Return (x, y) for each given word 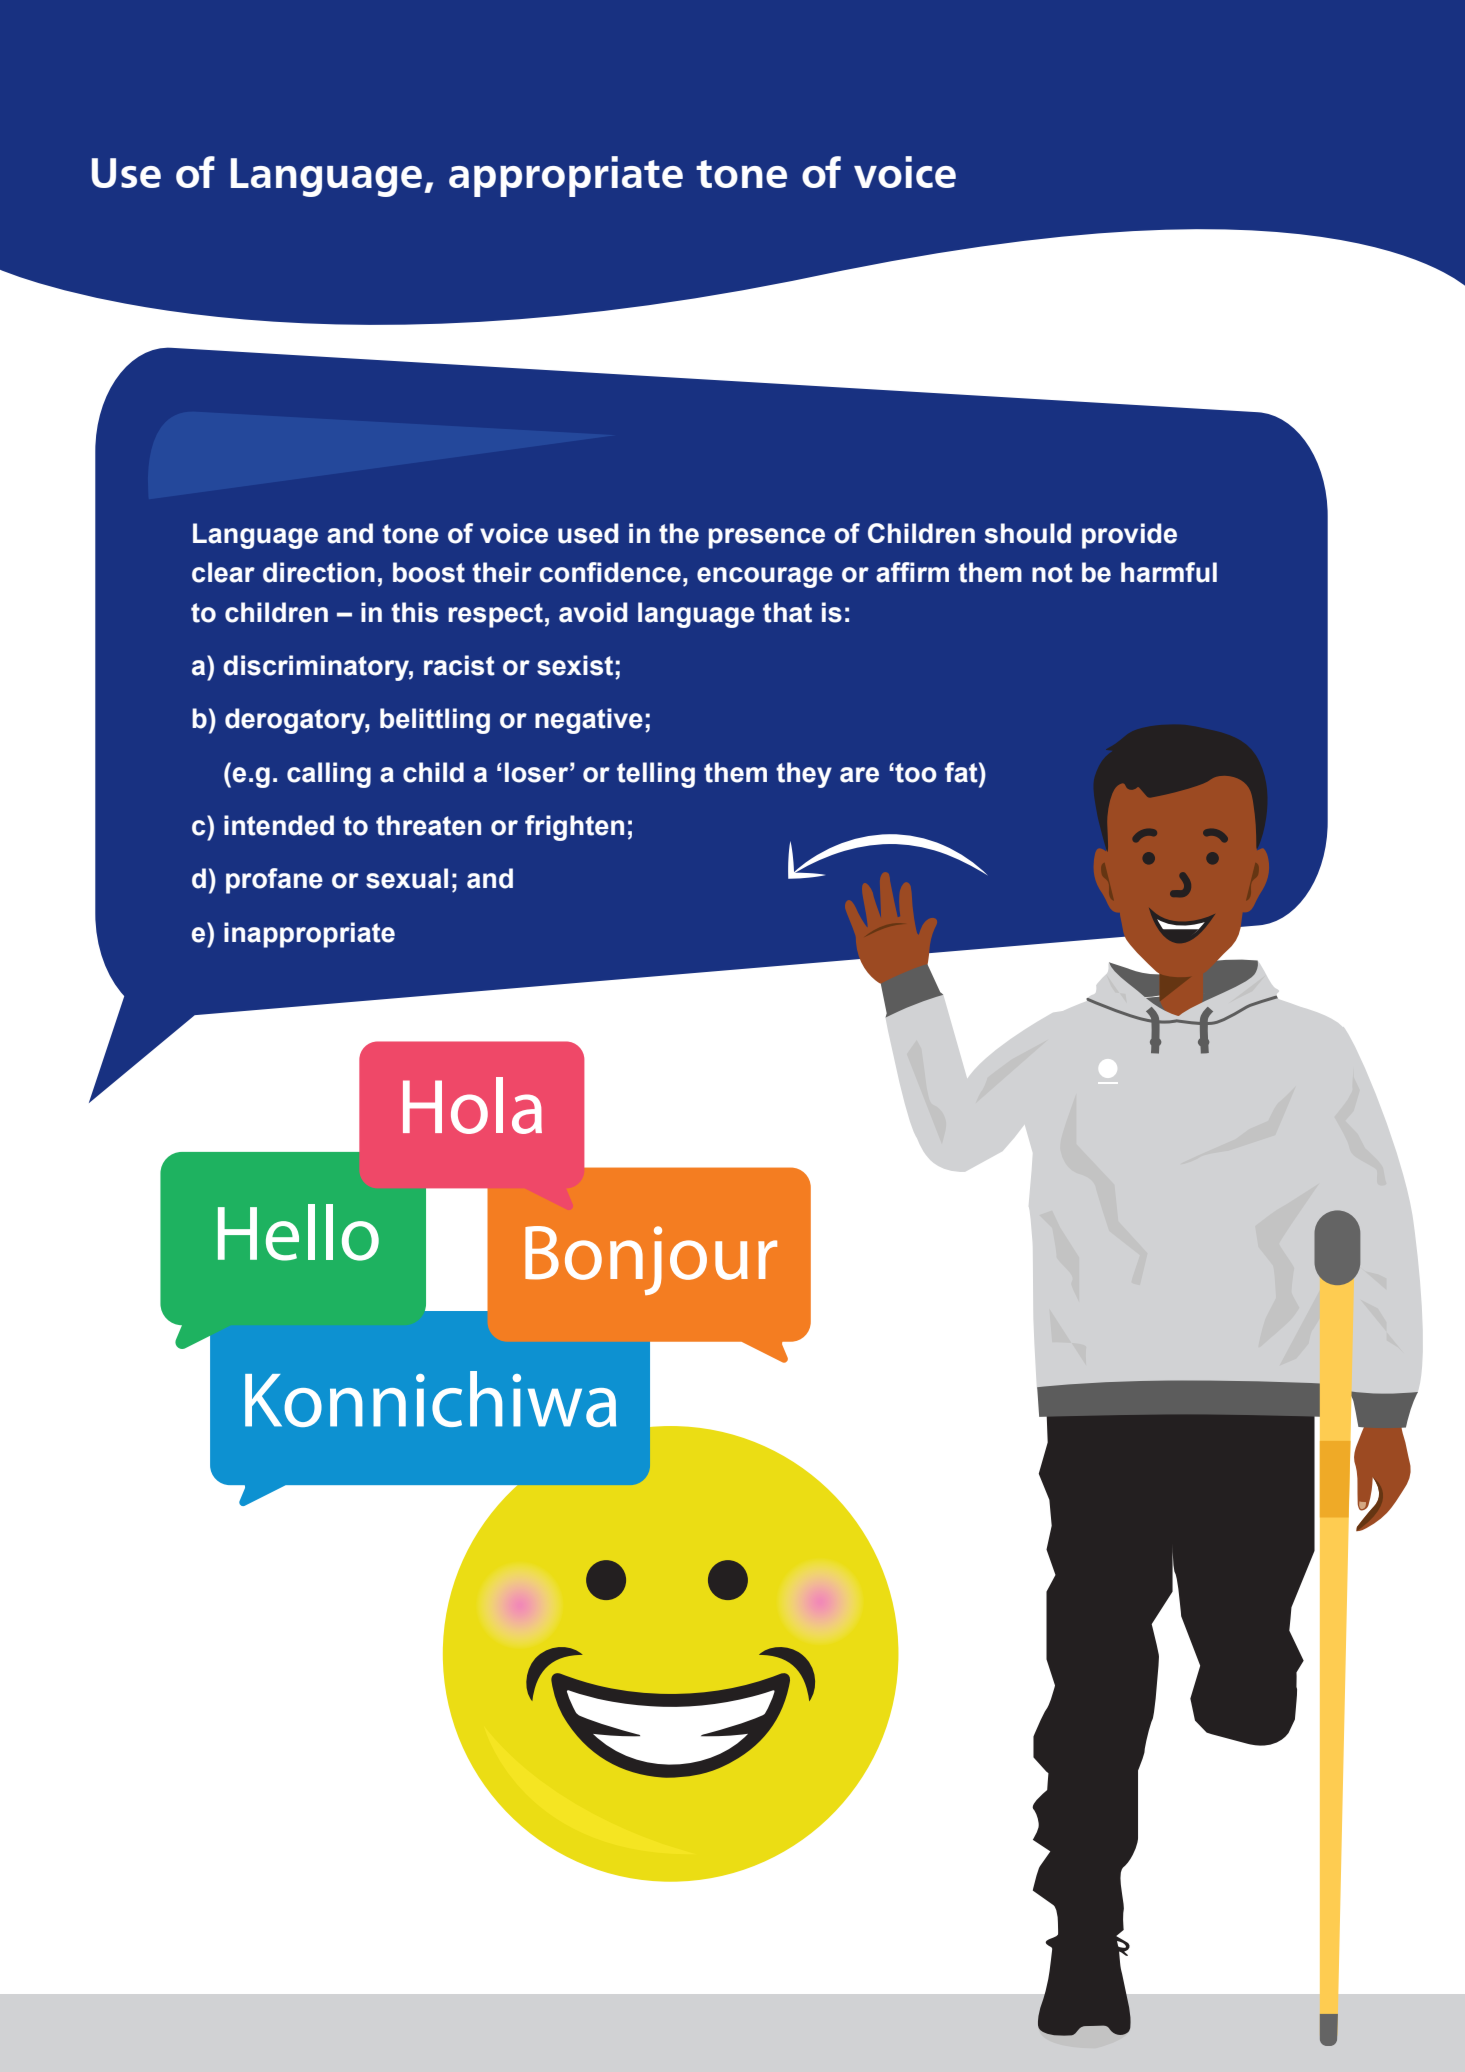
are (859, 775)
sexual (407, 878)
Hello (298, 1232)
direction (319, 572)
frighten (574, 828)
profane (274, 881)
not (1052, 573)
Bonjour (651, 1260)
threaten (428, 825)
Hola (472, 1105)
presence (767, 538)
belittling (435, 721)
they (804, 775)
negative (589, 721)
